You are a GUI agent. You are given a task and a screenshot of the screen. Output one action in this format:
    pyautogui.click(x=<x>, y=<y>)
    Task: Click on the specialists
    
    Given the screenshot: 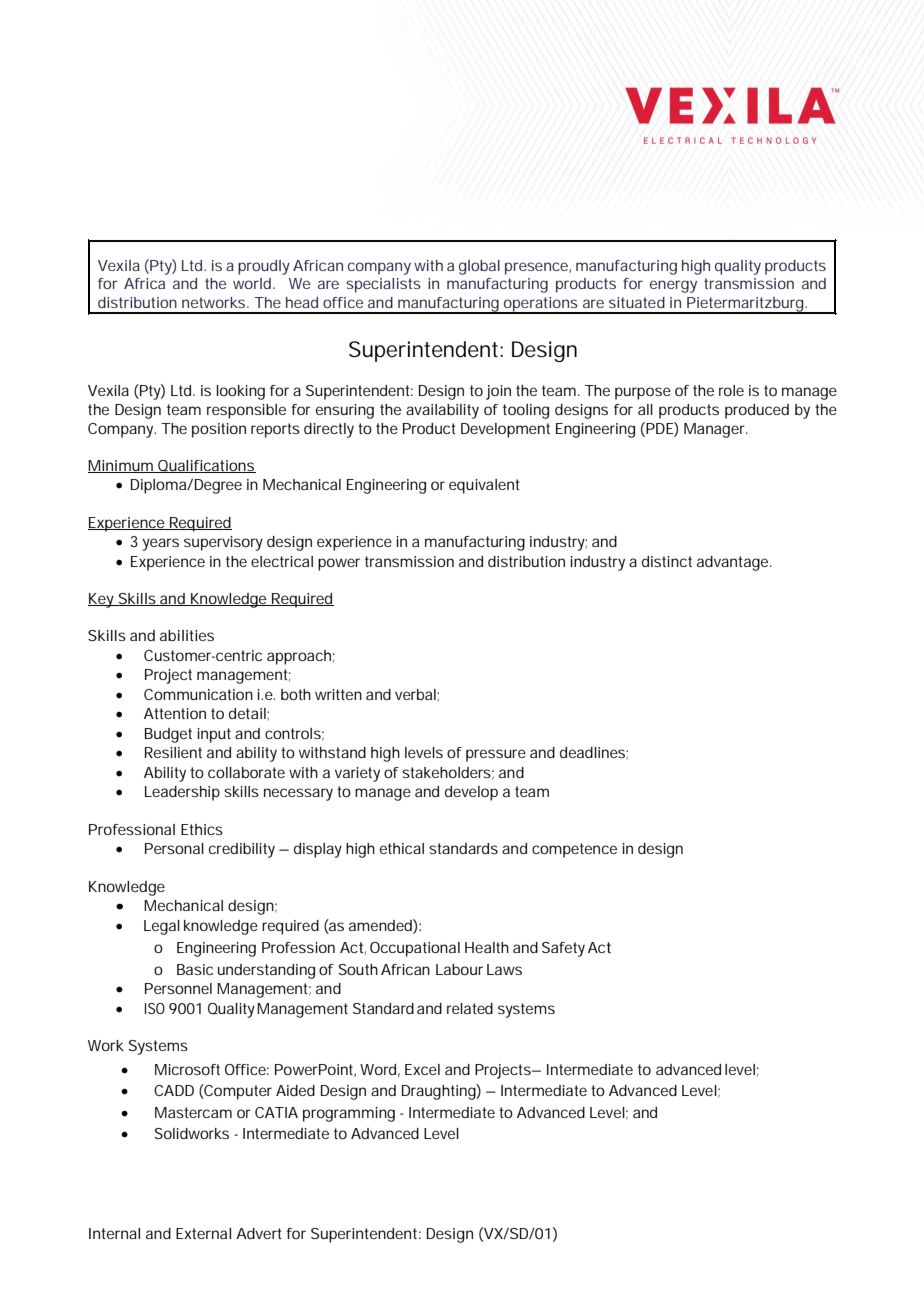 What is the action you would take?
    pyautogui.click(x=383, y=285)
